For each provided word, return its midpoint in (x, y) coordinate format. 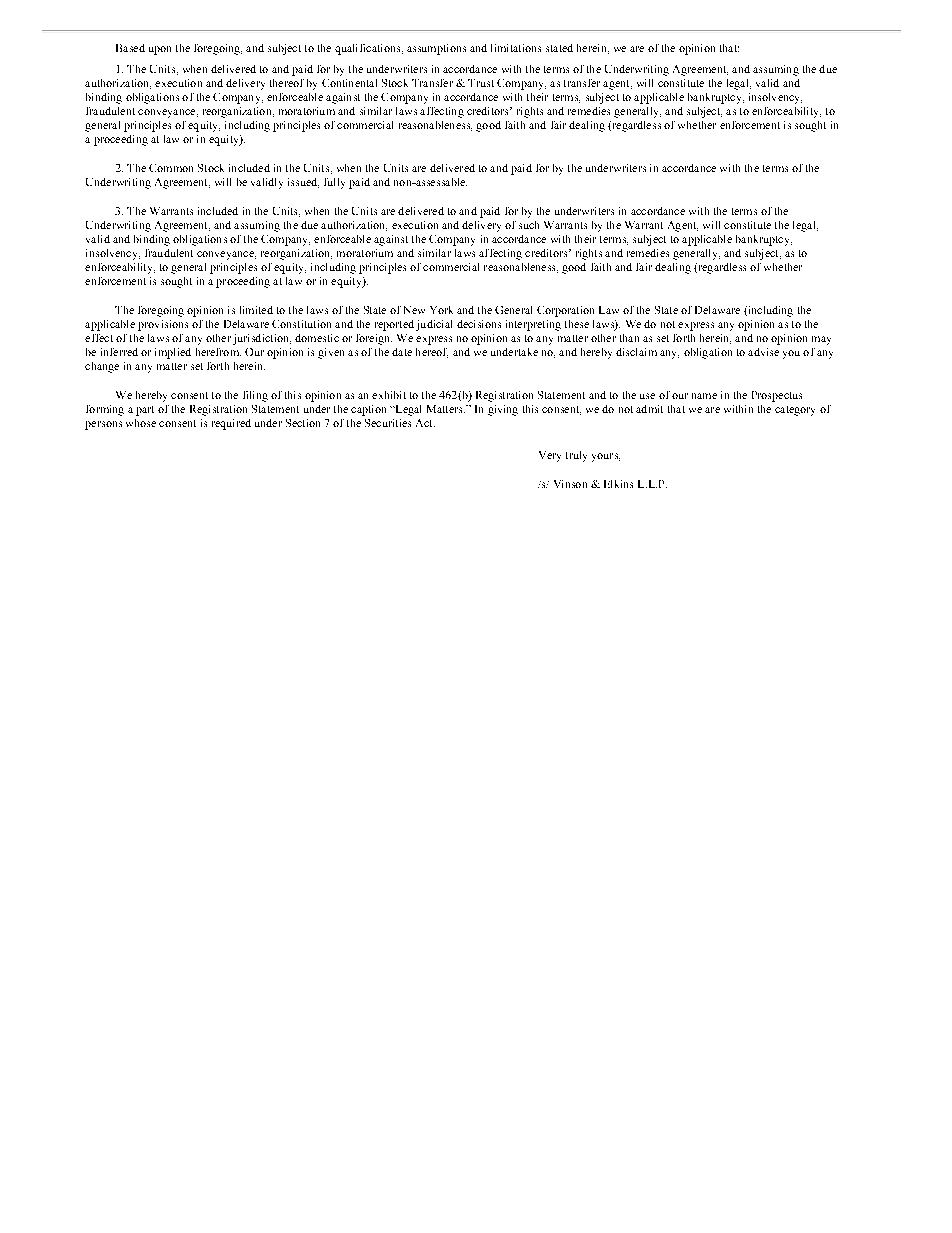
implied (173, 353)
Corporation (565, 311)
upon (160, 50)
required (231, 424)
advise (763, 352)
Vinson (570, 484)
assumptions (436, 49)
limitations (516, 48)
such (529, 225)
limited (256, 310)
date (402, 352)
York (441, 310)
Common (171, 168)
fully (334, 183)
